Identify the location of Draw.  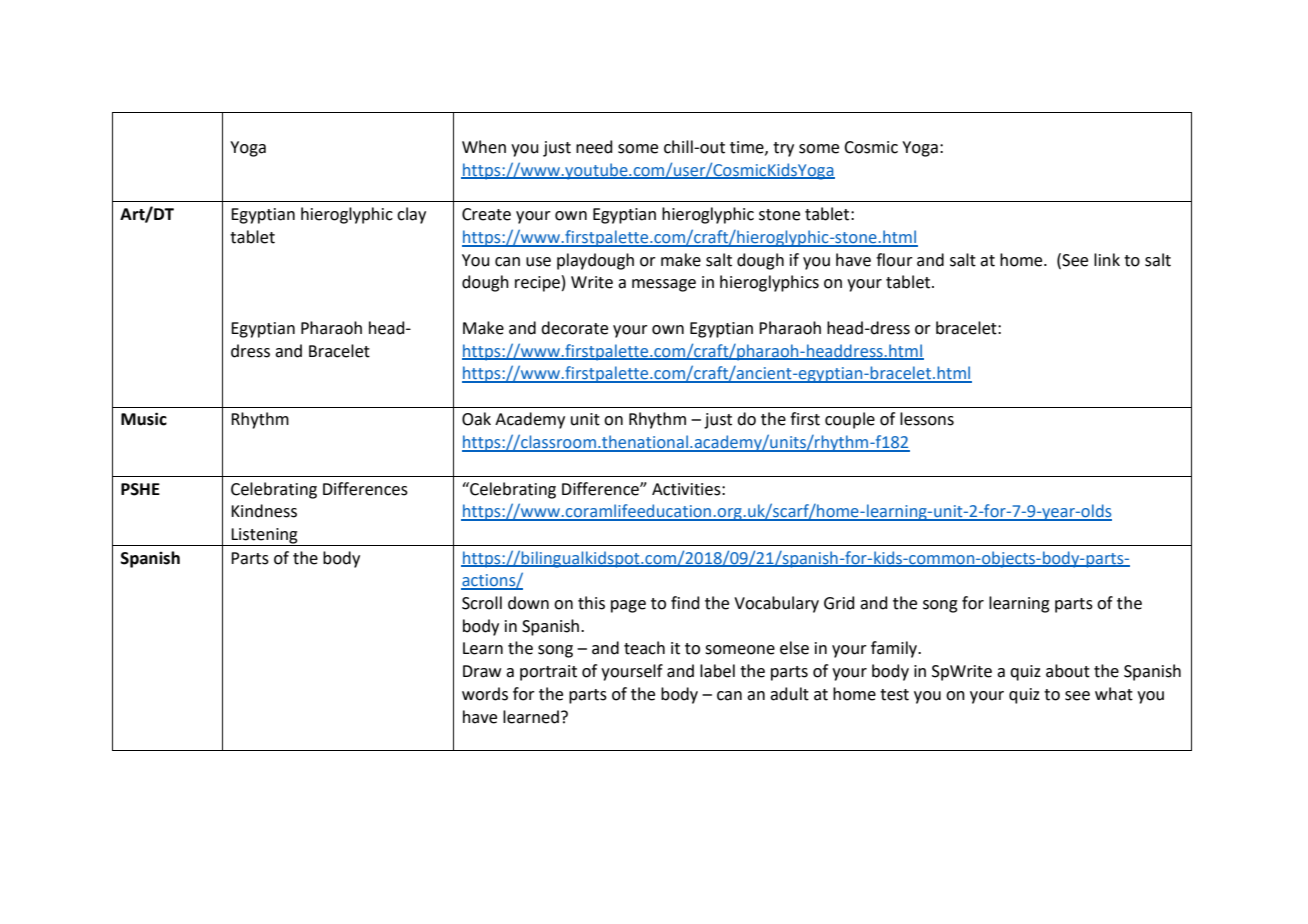
(482, 671).
